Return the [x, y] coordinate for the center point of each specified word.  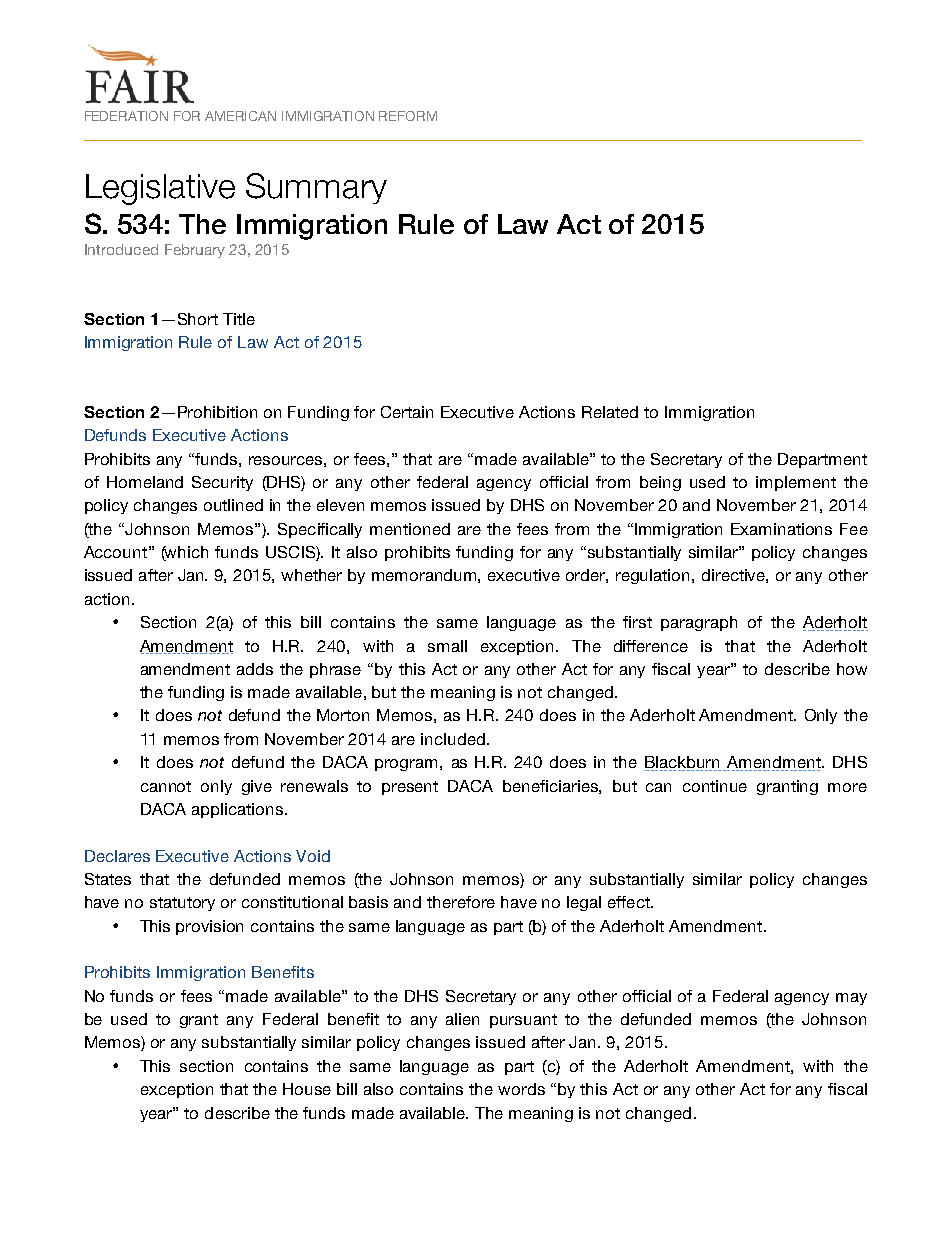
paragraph [699, 623]
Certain [407, 412]
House [307, 1089]
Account [115, 552]
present [410, 788]
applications [237, 810]
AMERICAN [240, 116]
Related [610, 412]
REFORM [408, 116]
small [447, 646]
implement [796, 483]
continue [715, 786]
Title [239, 319]
